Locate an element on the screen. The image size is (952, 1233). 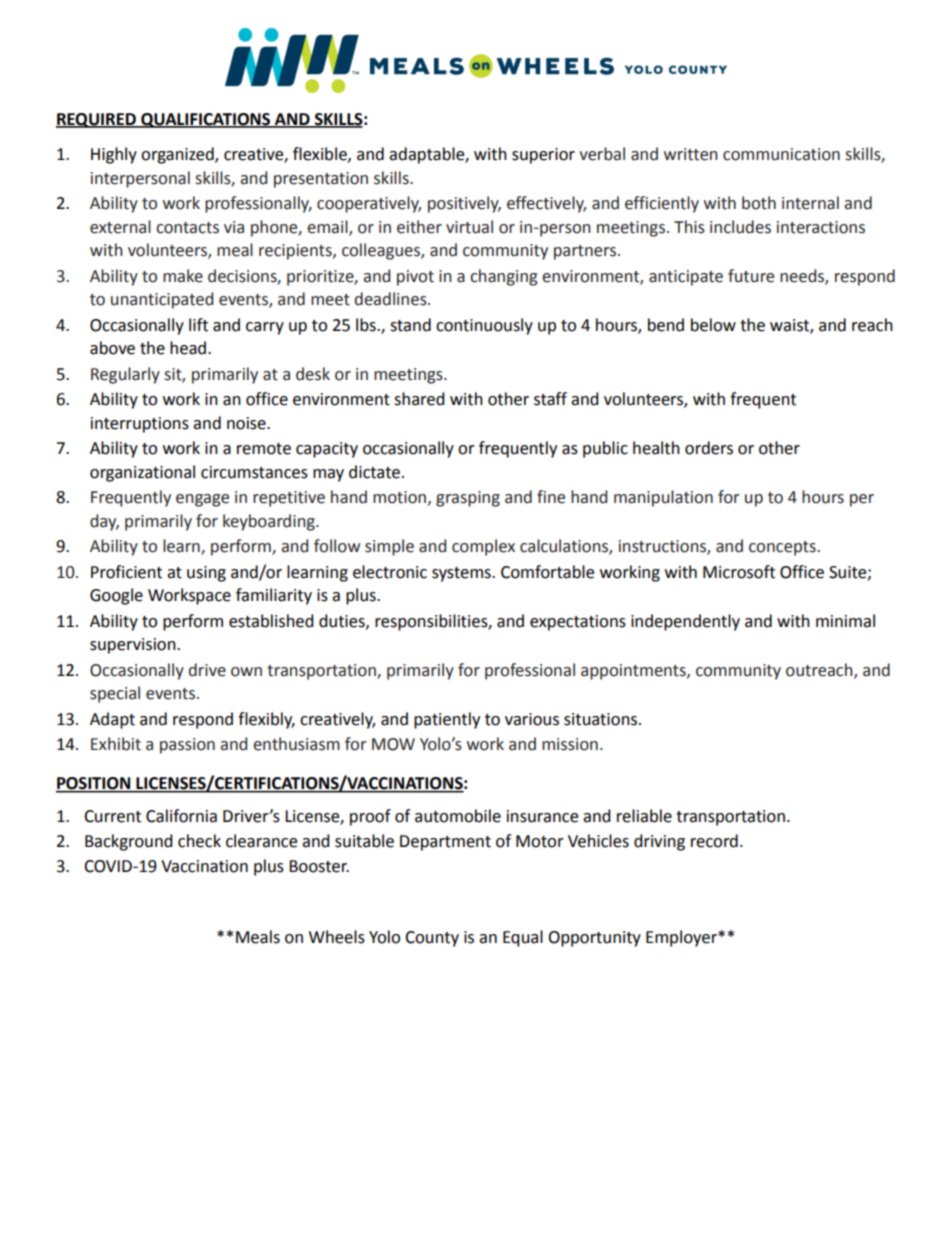
engage is located at coordinates (202, 500).
